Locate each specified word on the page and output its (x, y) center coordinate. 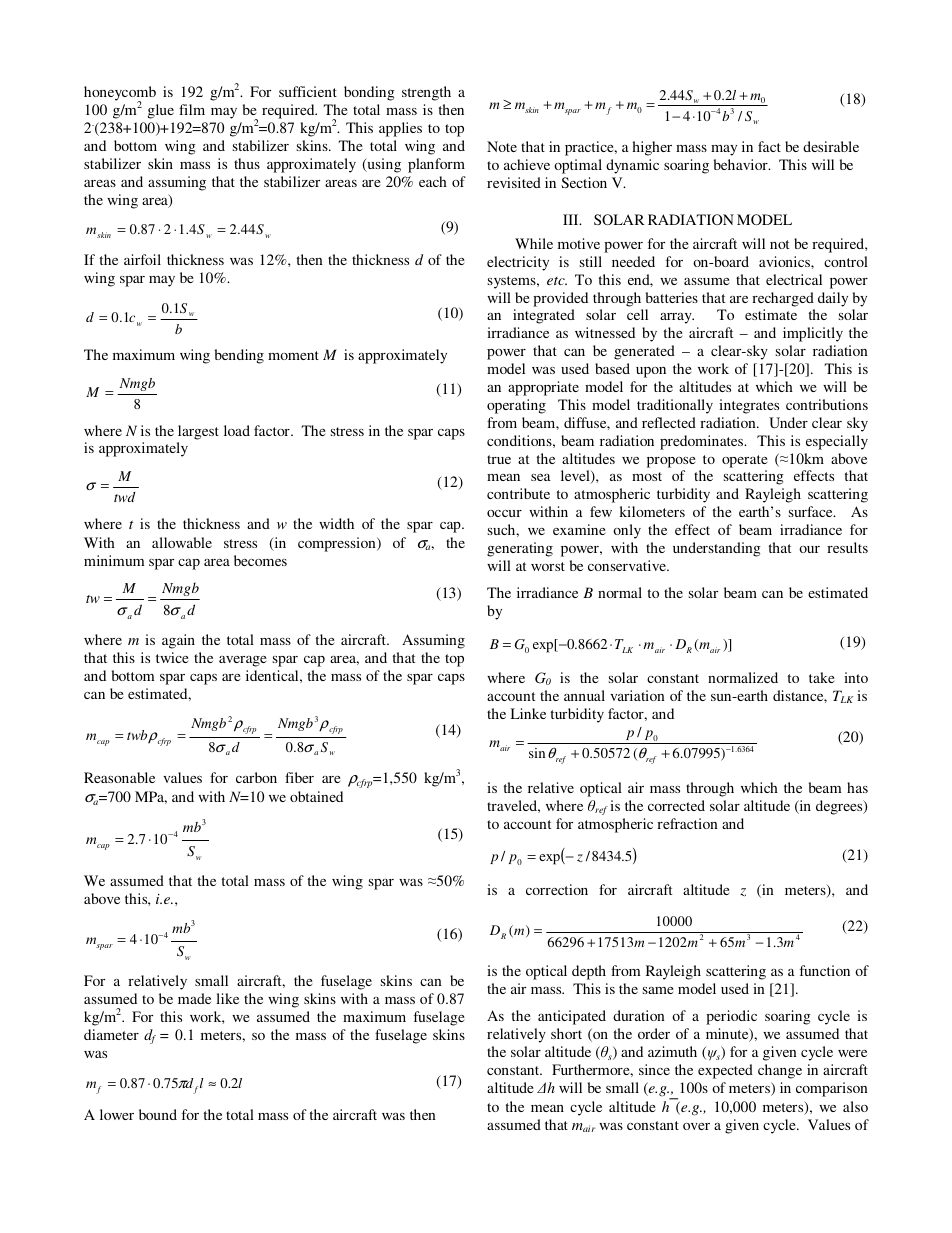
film (192, 109)
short (566, 1033)
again (178, 641)
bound (158, 1114)
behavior (742, 164)
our (809, 549)
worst (548, 566)
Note (502, 146)
